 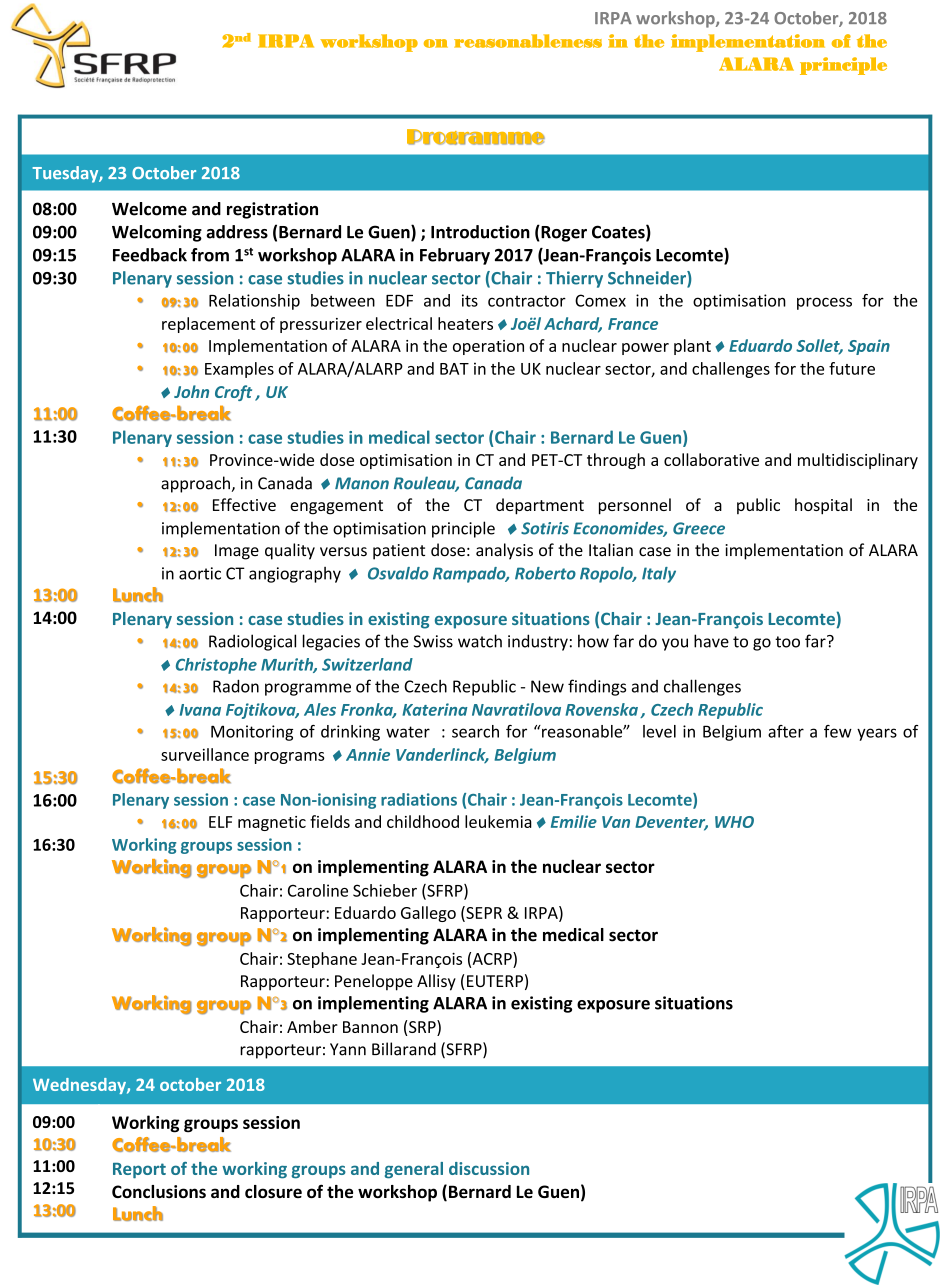 What do you see at coordinates (414, 1170) in the screenshot?
I see `general` at bounding box center [414, 1170].
